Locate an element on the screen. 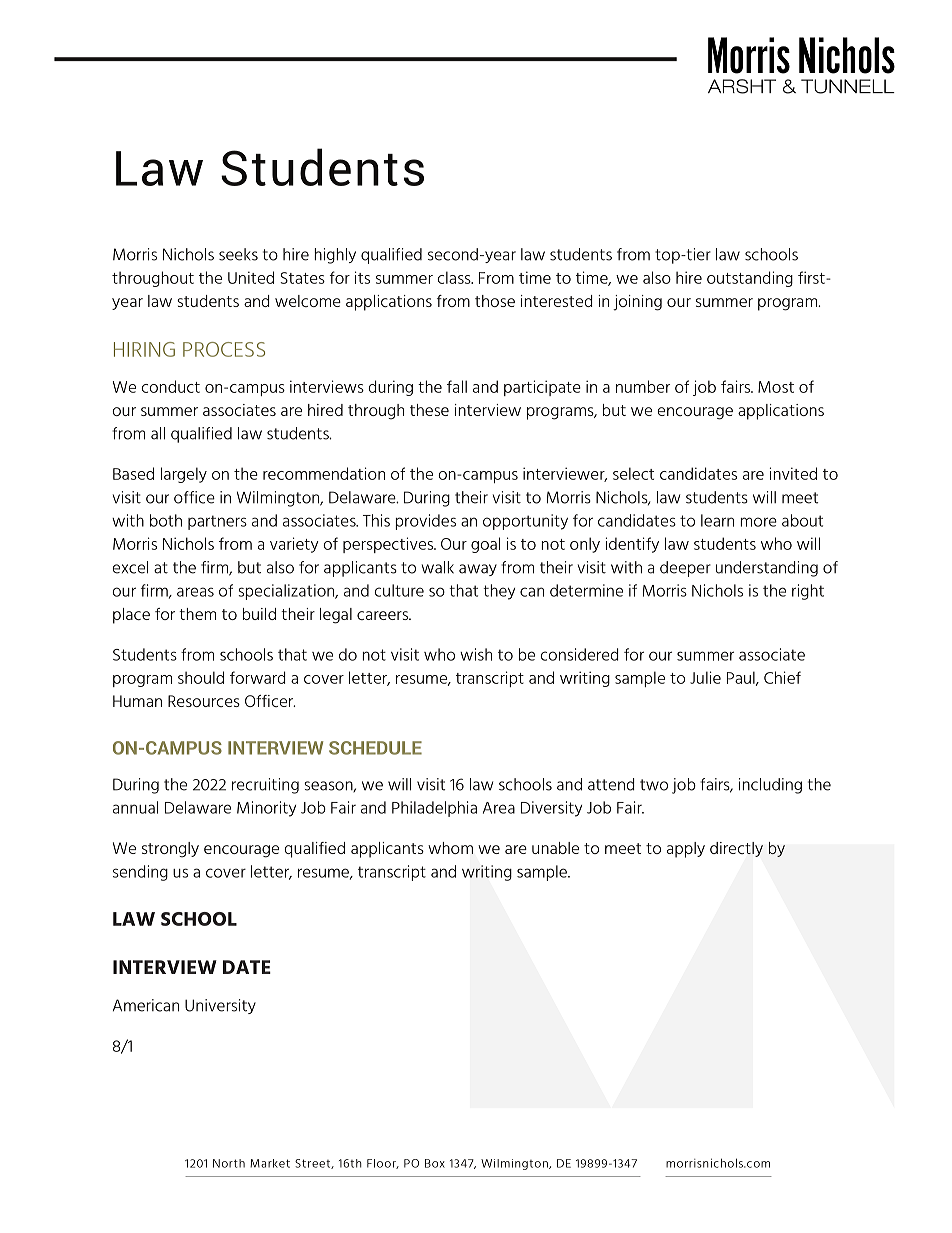 This screenshot has width=952, height=1233. Box is located at coordinates (435, 1163).
